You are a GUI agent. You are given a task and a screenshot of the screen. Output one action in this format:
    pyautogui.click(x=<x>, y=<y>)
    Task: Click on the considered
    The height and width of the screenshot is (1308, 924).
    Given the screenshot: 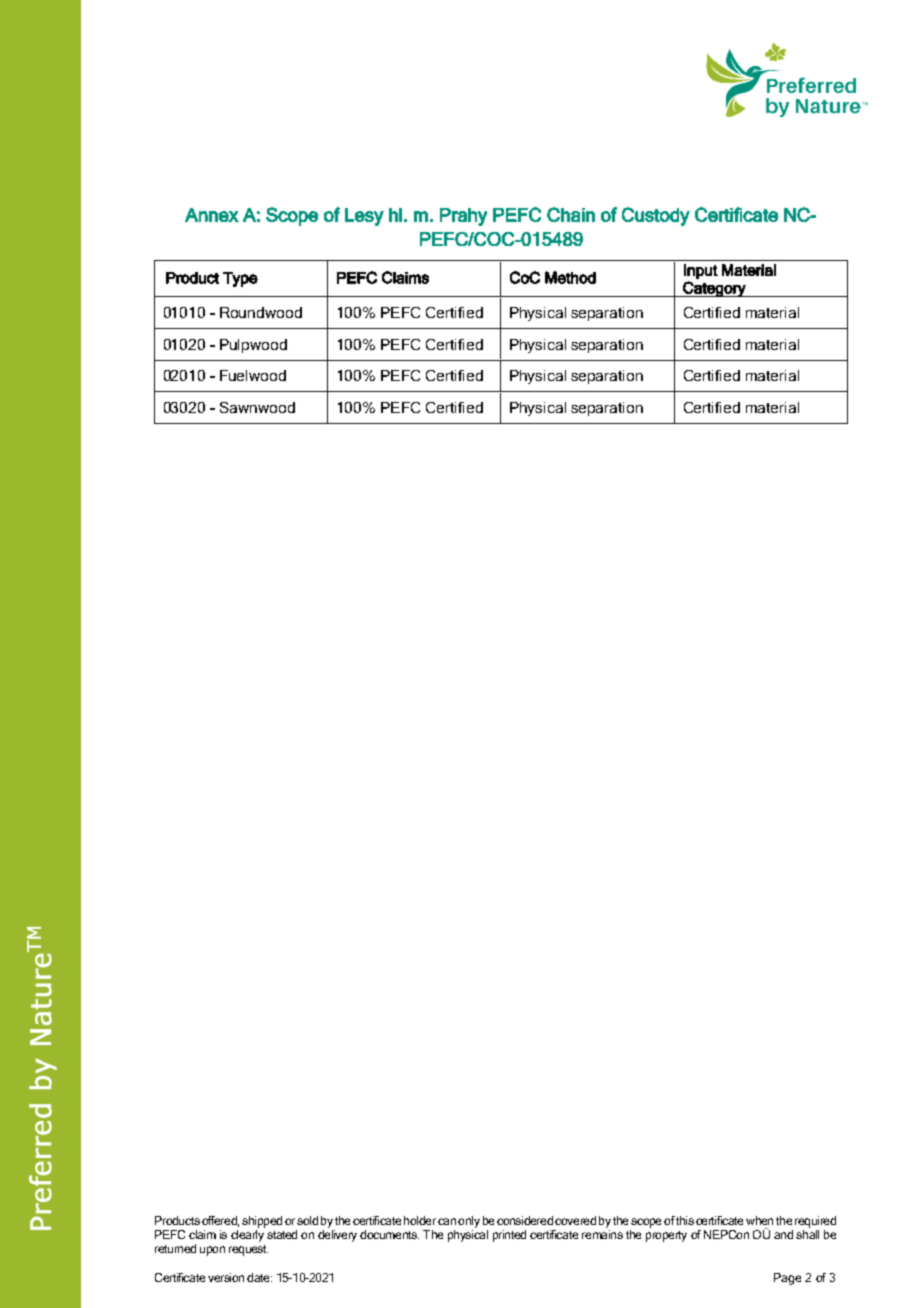 What is the action you would take?
    pyautogui.click(x=525, y=1220)
